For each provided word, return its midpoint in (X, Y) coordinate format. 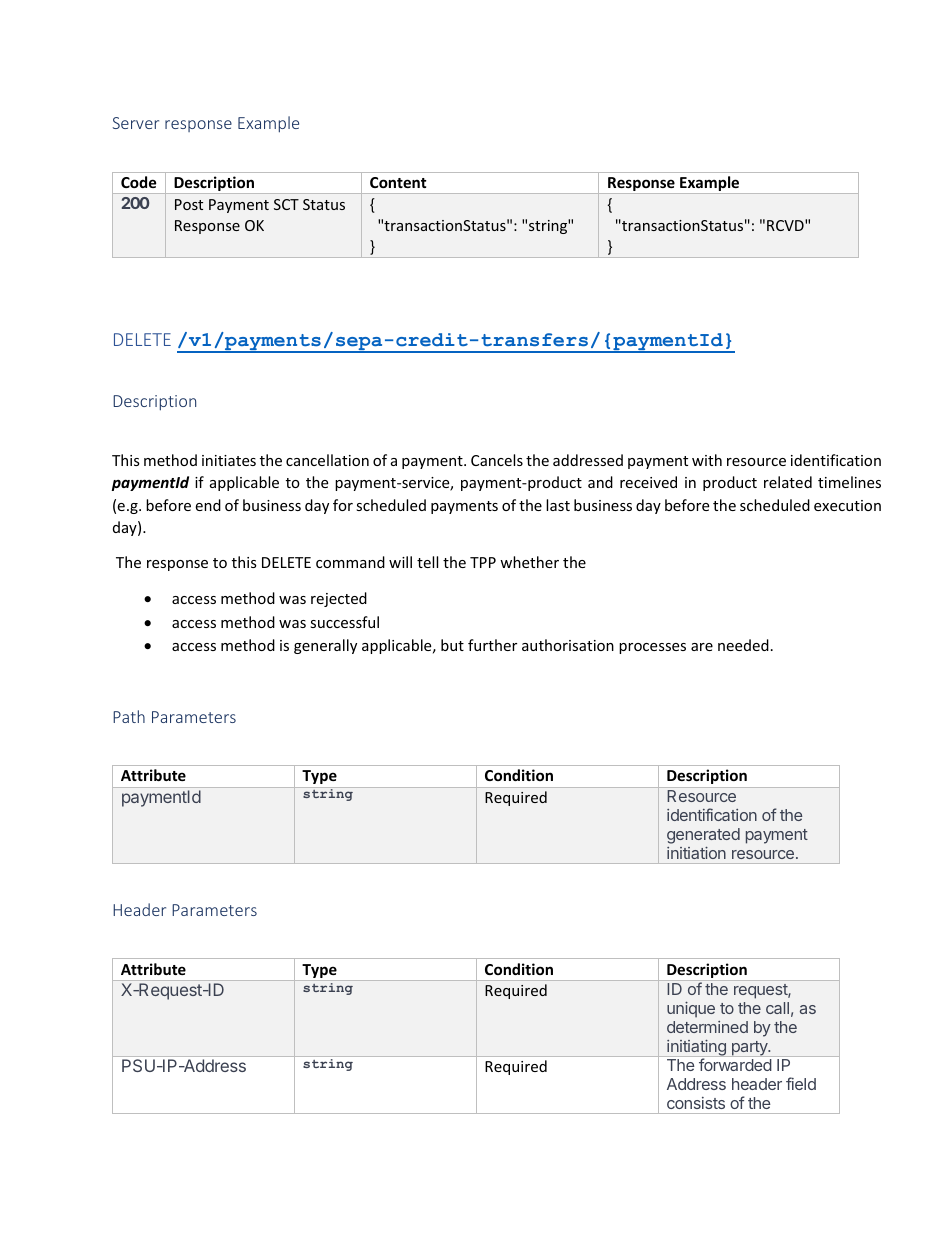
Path (129, 716)
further (492, 645)
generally (325, 646)
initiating (696, 1048)
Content (398, 182)
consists (696, 1103)
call (777, 1008)
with (707, 460)
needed (743, 645)
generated (703, 836)
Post (189, 204)
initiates (229, 460)
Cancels (497, 460)
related (788, 482)
